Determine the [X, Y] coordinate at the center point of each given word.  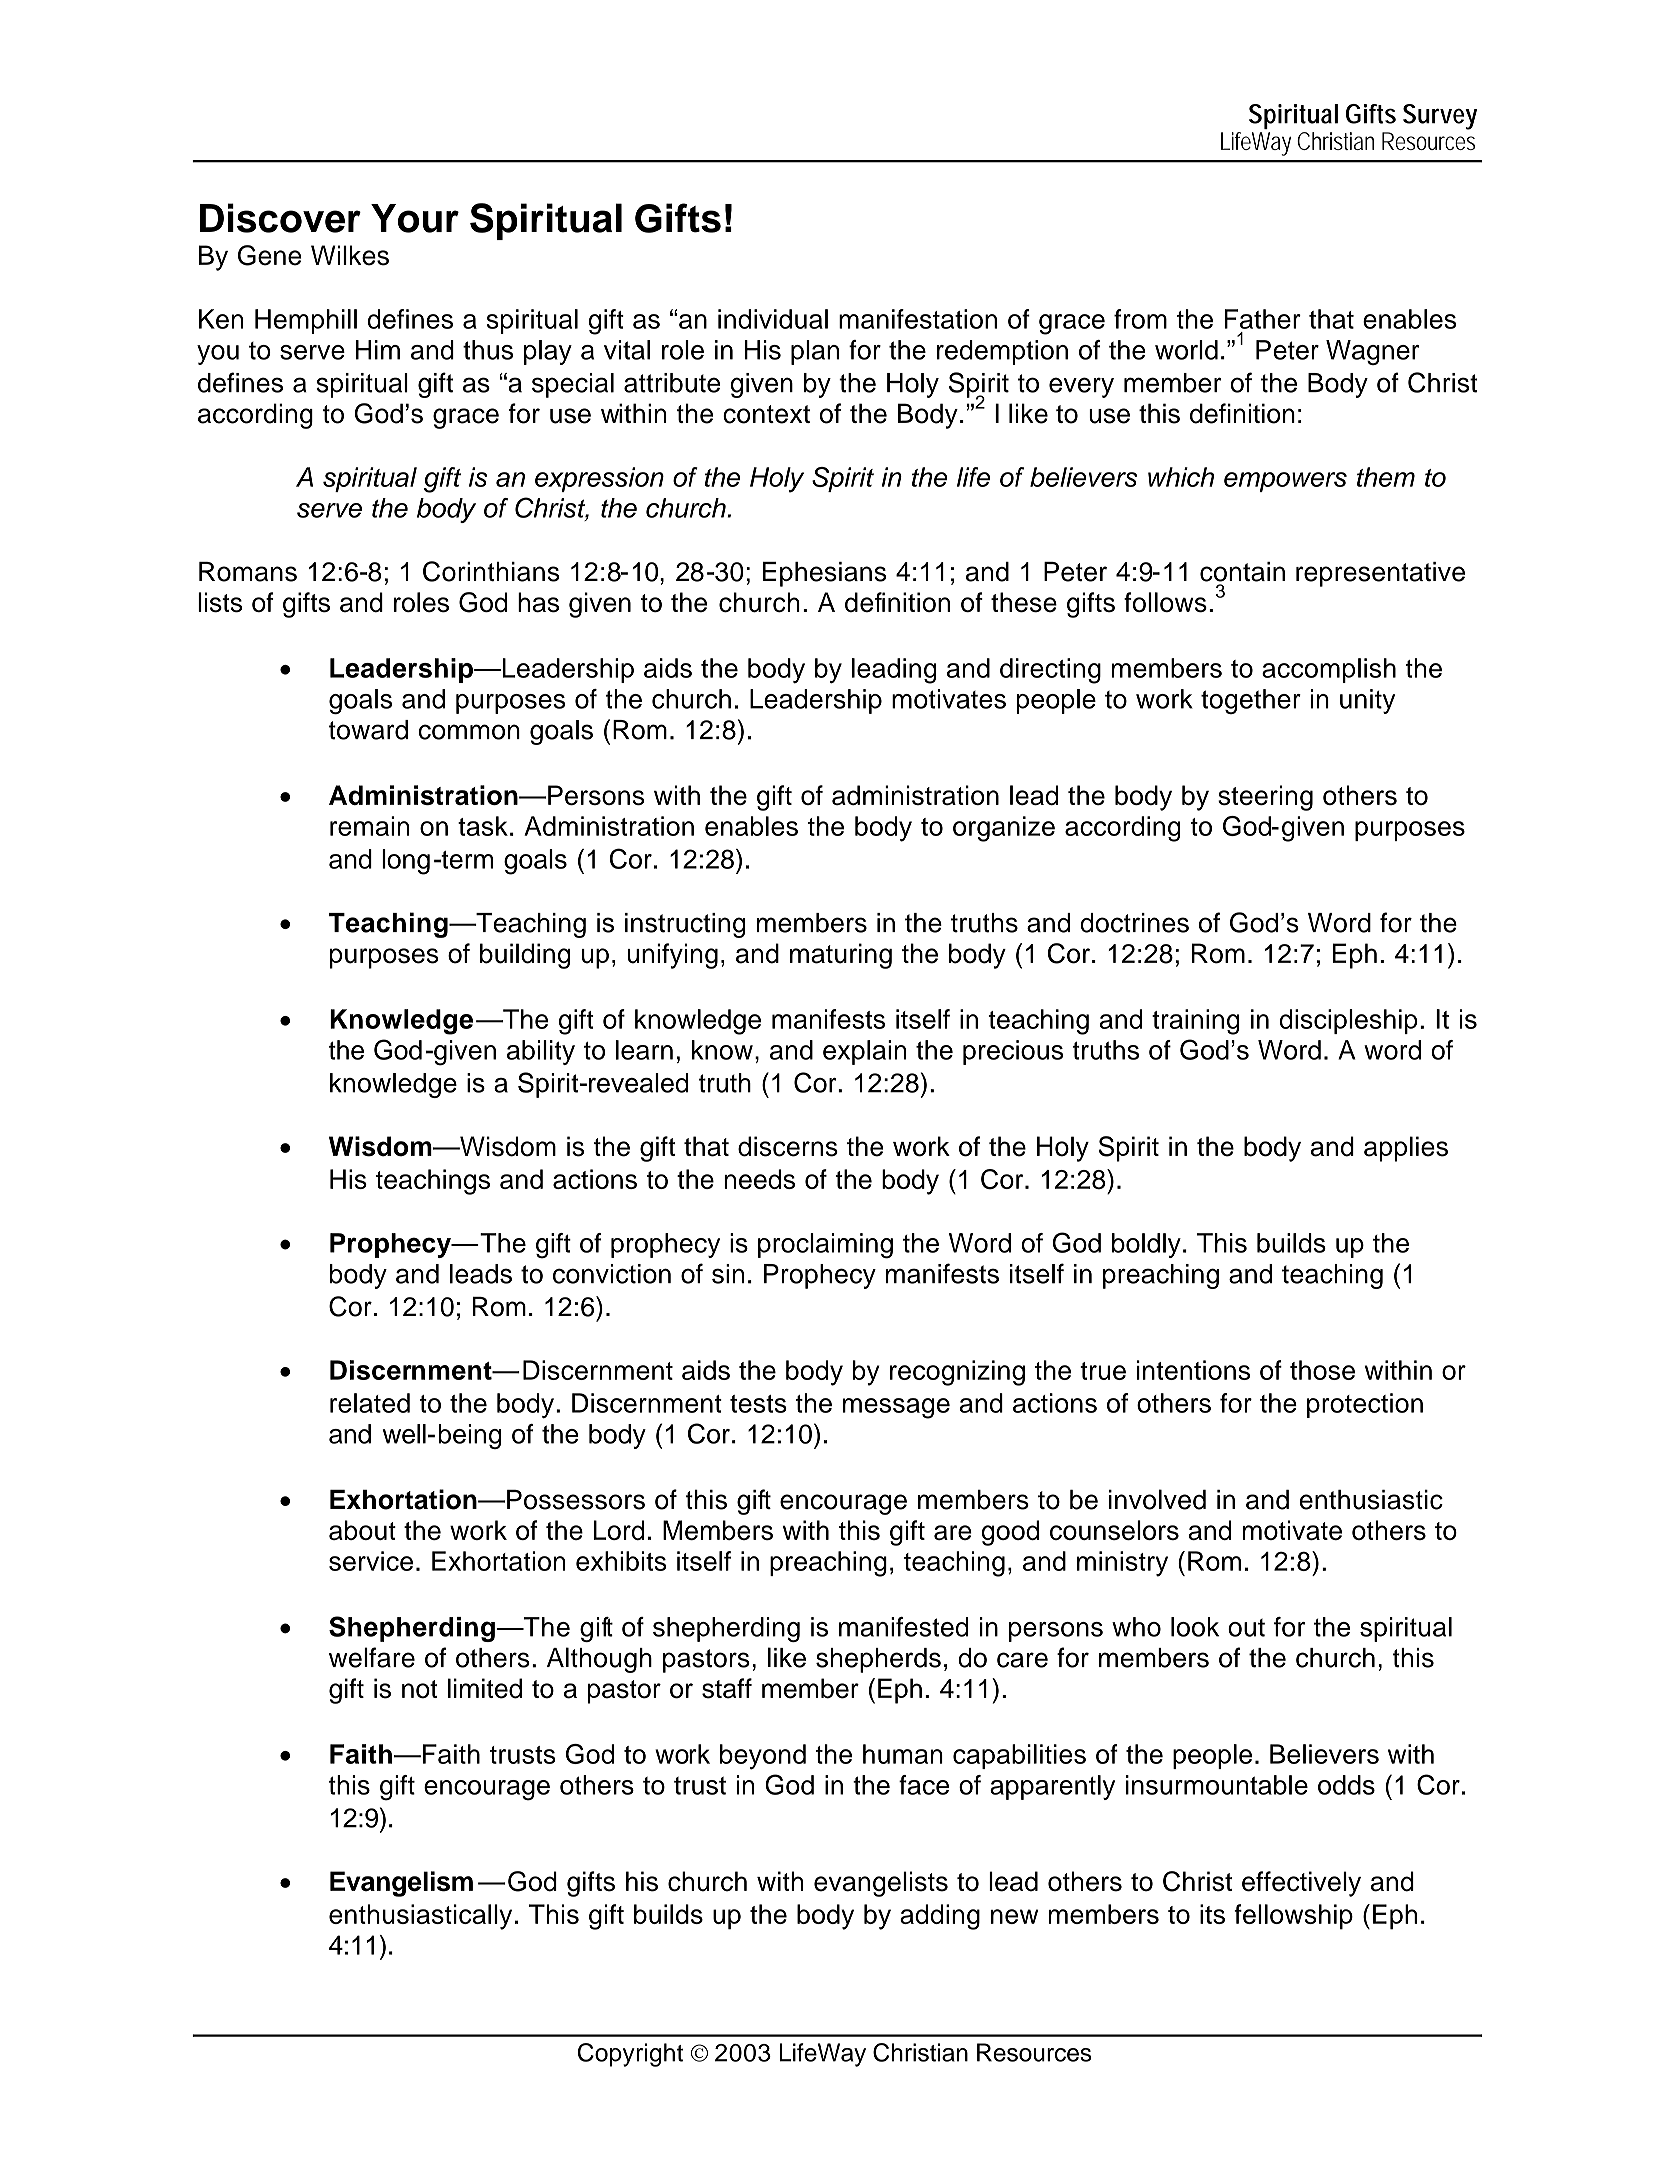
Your [415, 218]
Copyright [630, 2055]
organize [1004, 829]
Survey [1440, 117]
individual [773, 319]
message [896, 1408]
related [370, 1403]
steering [1265, 798]
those [1322, 1370]
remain [369, 826]
